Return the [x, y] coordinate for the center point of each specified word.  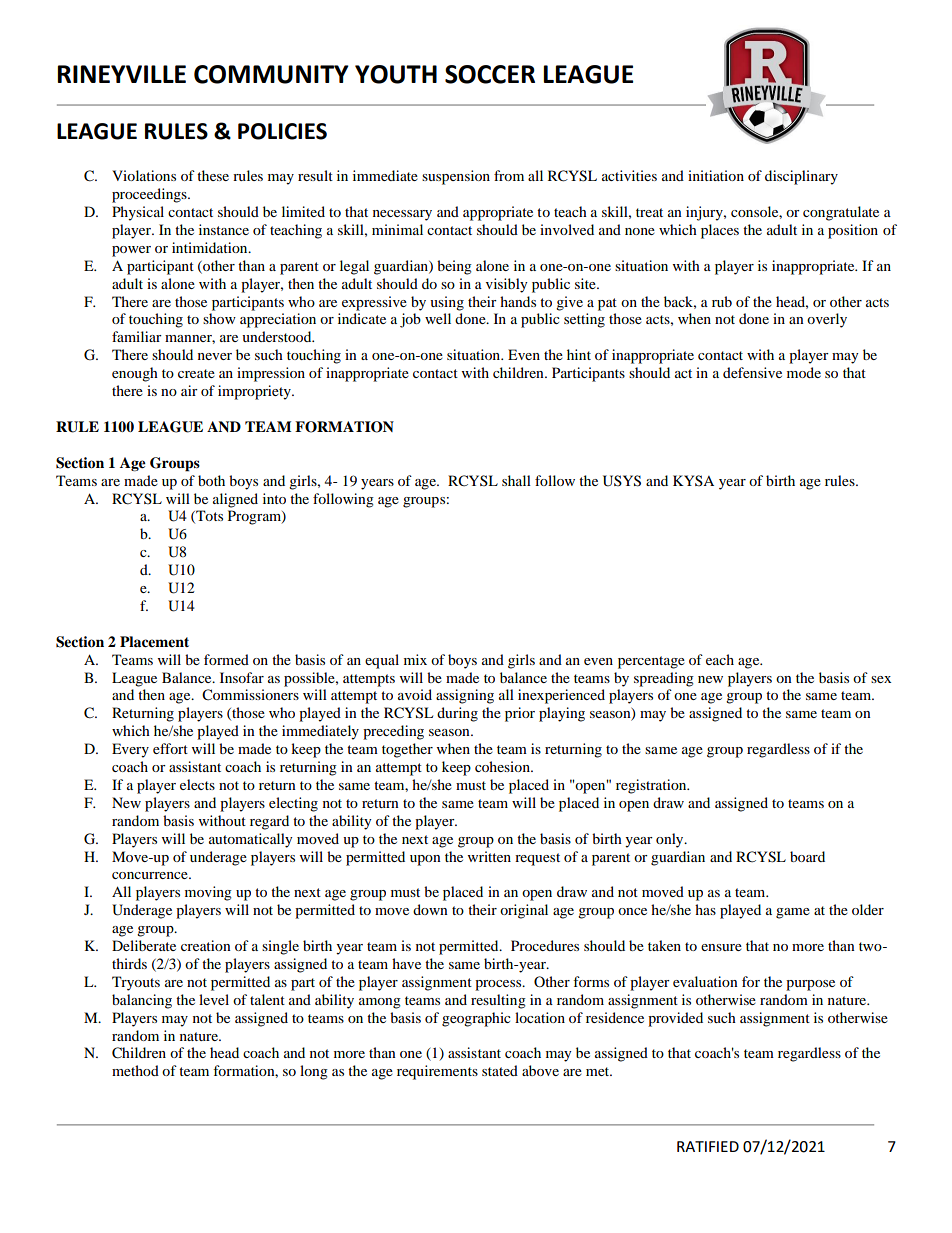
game [793, 913]
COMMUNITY [271, 74]
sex [881, 679]
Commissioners [250, 695]
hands [518, 301]
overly [827, 320]
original [524, 911]
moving [208, 893]
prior [520, 714]
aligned [235, 500]
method [135, 1070]
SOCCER [490, 74]
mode [804, 372]
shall [516, 480]
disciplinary [801, 177]
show [219, 318]
